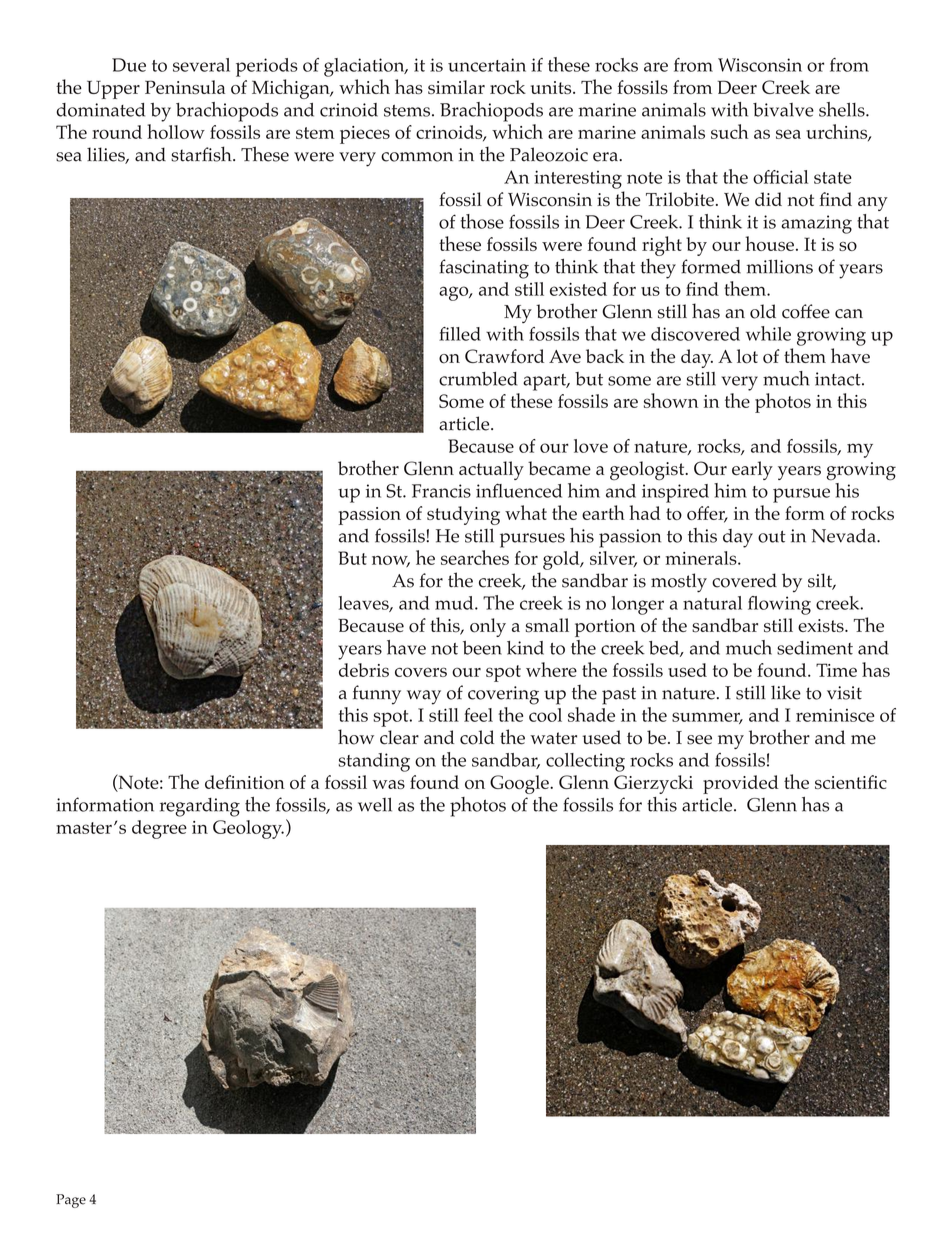 This page has width=952, height=1233. What do you see at coordinates (391, 561) in the page?
I see `now` at bounding box center [391, 561].
